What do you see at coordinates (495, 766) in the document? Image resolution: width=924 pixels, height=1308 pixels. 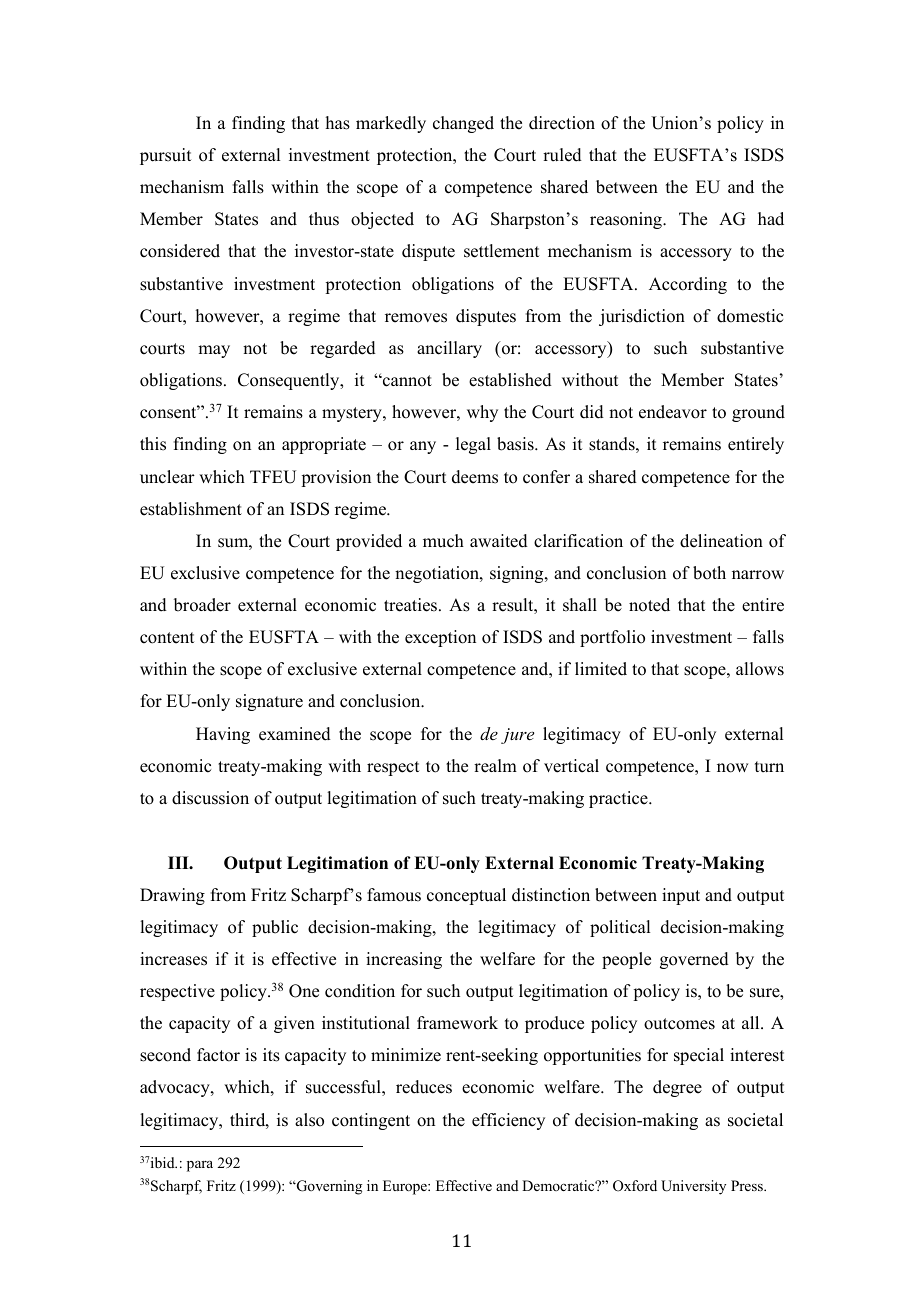 I see `realm` at bounding box center [495, 766].
